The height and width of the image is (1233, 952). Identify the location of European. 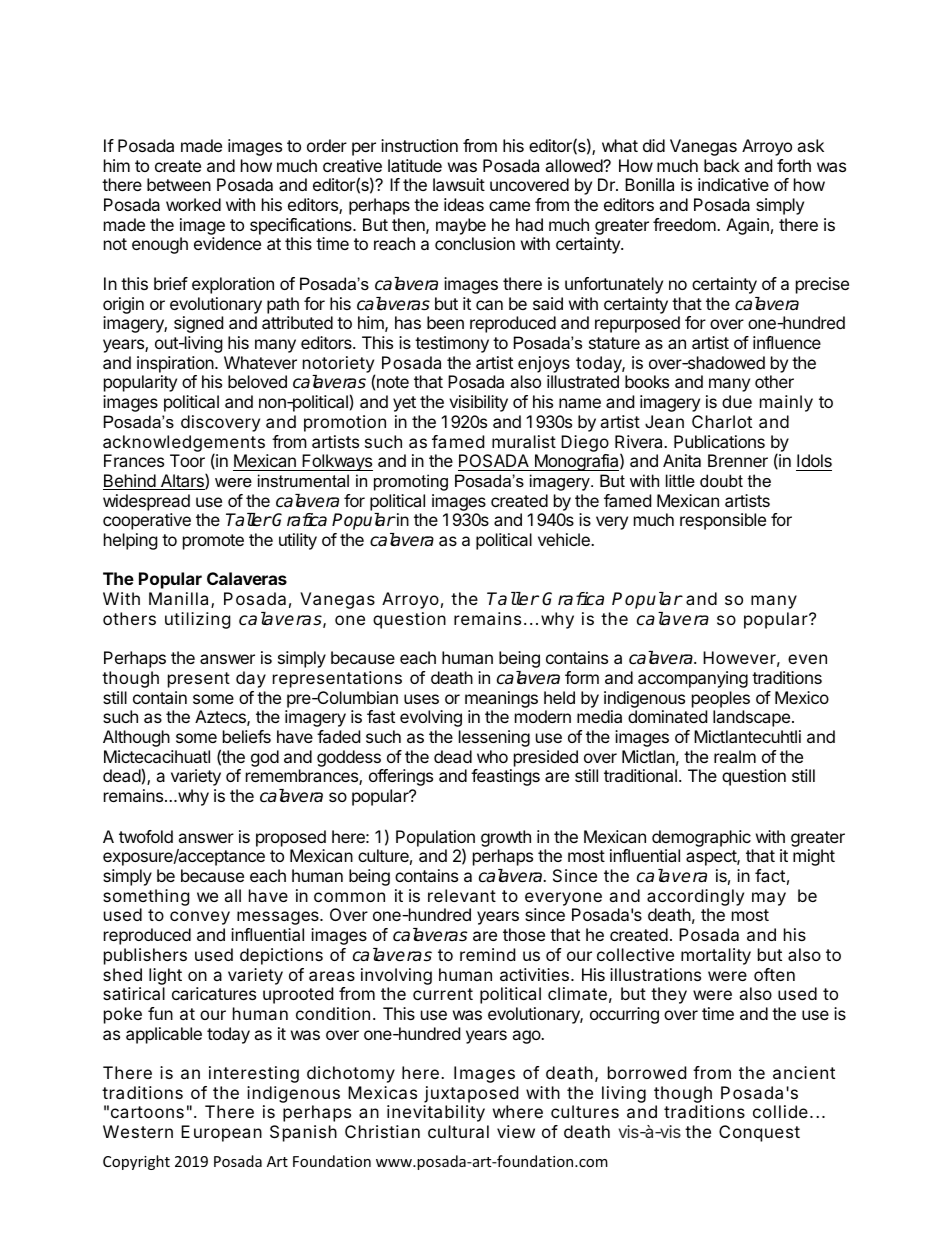
(221, 1133).
